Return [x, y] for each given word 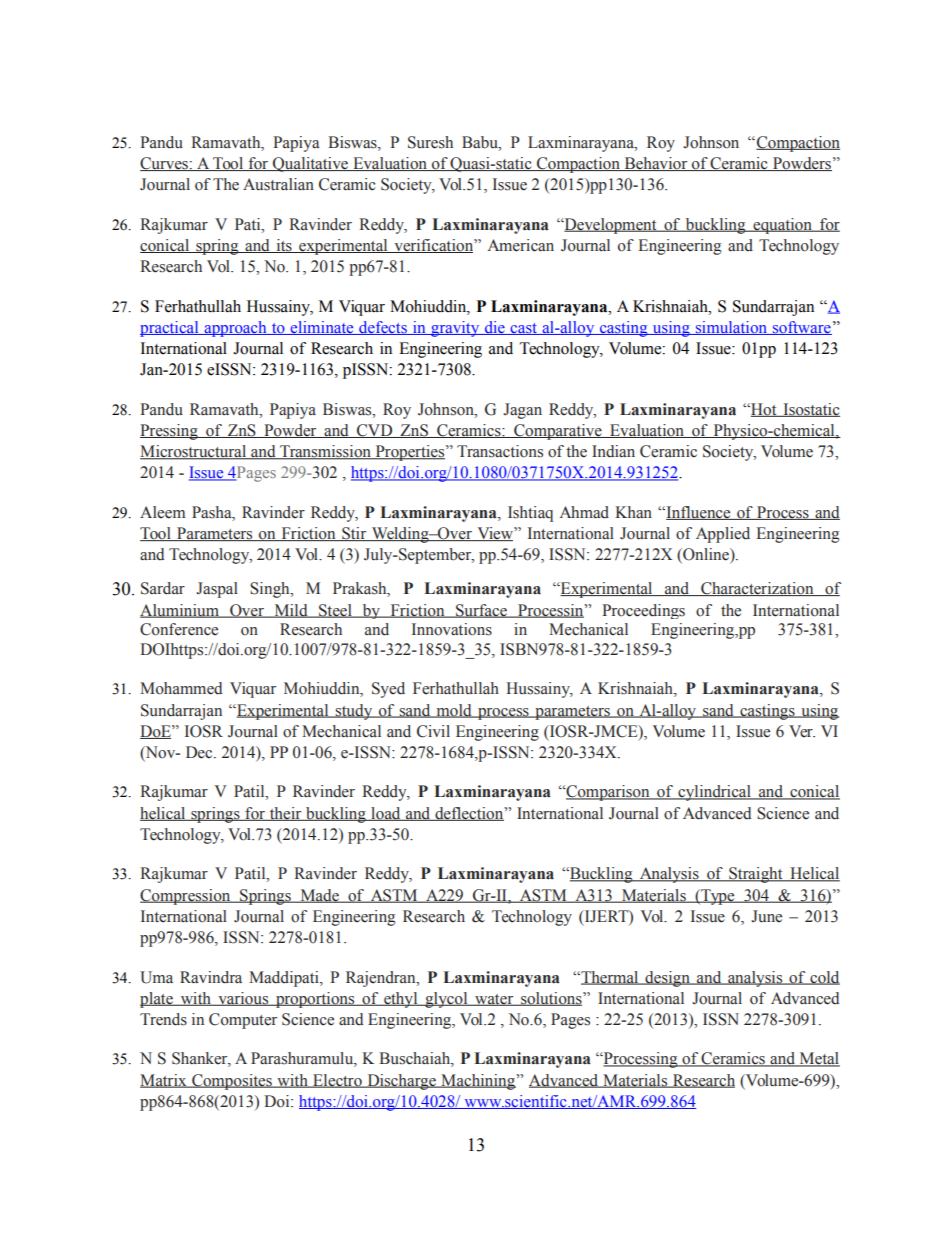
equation [782, 226]
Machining [478, 1082]
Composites [232, 1082]
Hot [764, 410]
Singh [271, 590]
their [286, 814]
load [386, 814]
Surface [481, 611]
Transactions [500, 451]
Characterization [757, 589]
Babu [481, 142]
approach [235, 329]
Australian [278, 184]
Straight [756, 875]
